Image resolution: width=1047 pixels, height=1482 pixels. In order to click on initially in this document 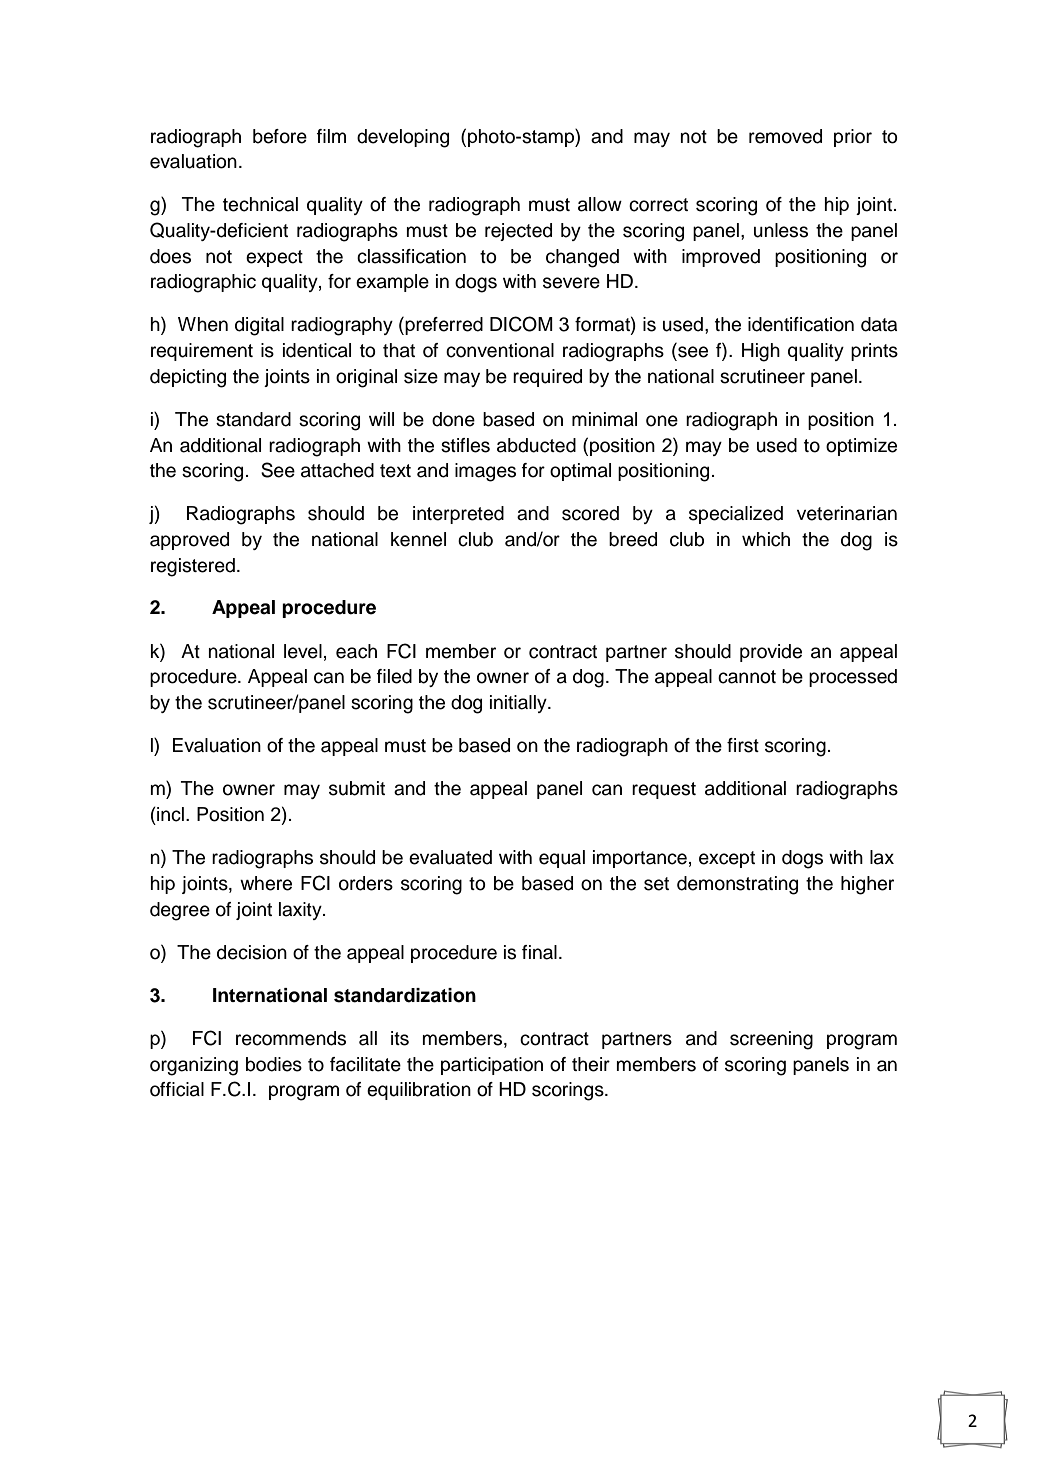, I will do `click(519, 704)`.
